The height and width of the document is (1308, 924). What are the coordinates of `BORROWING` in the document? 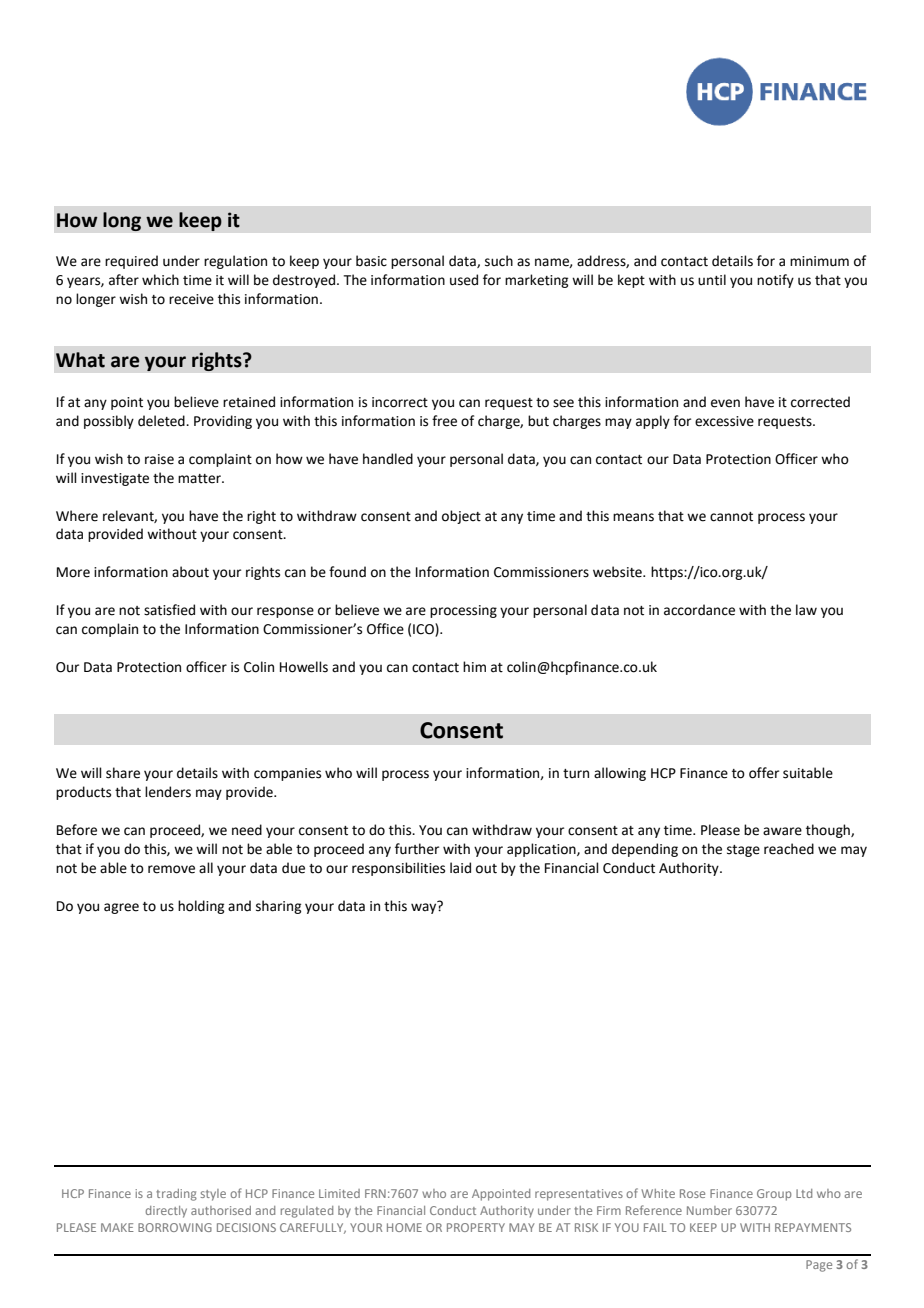 It's located at (175, 1227).
